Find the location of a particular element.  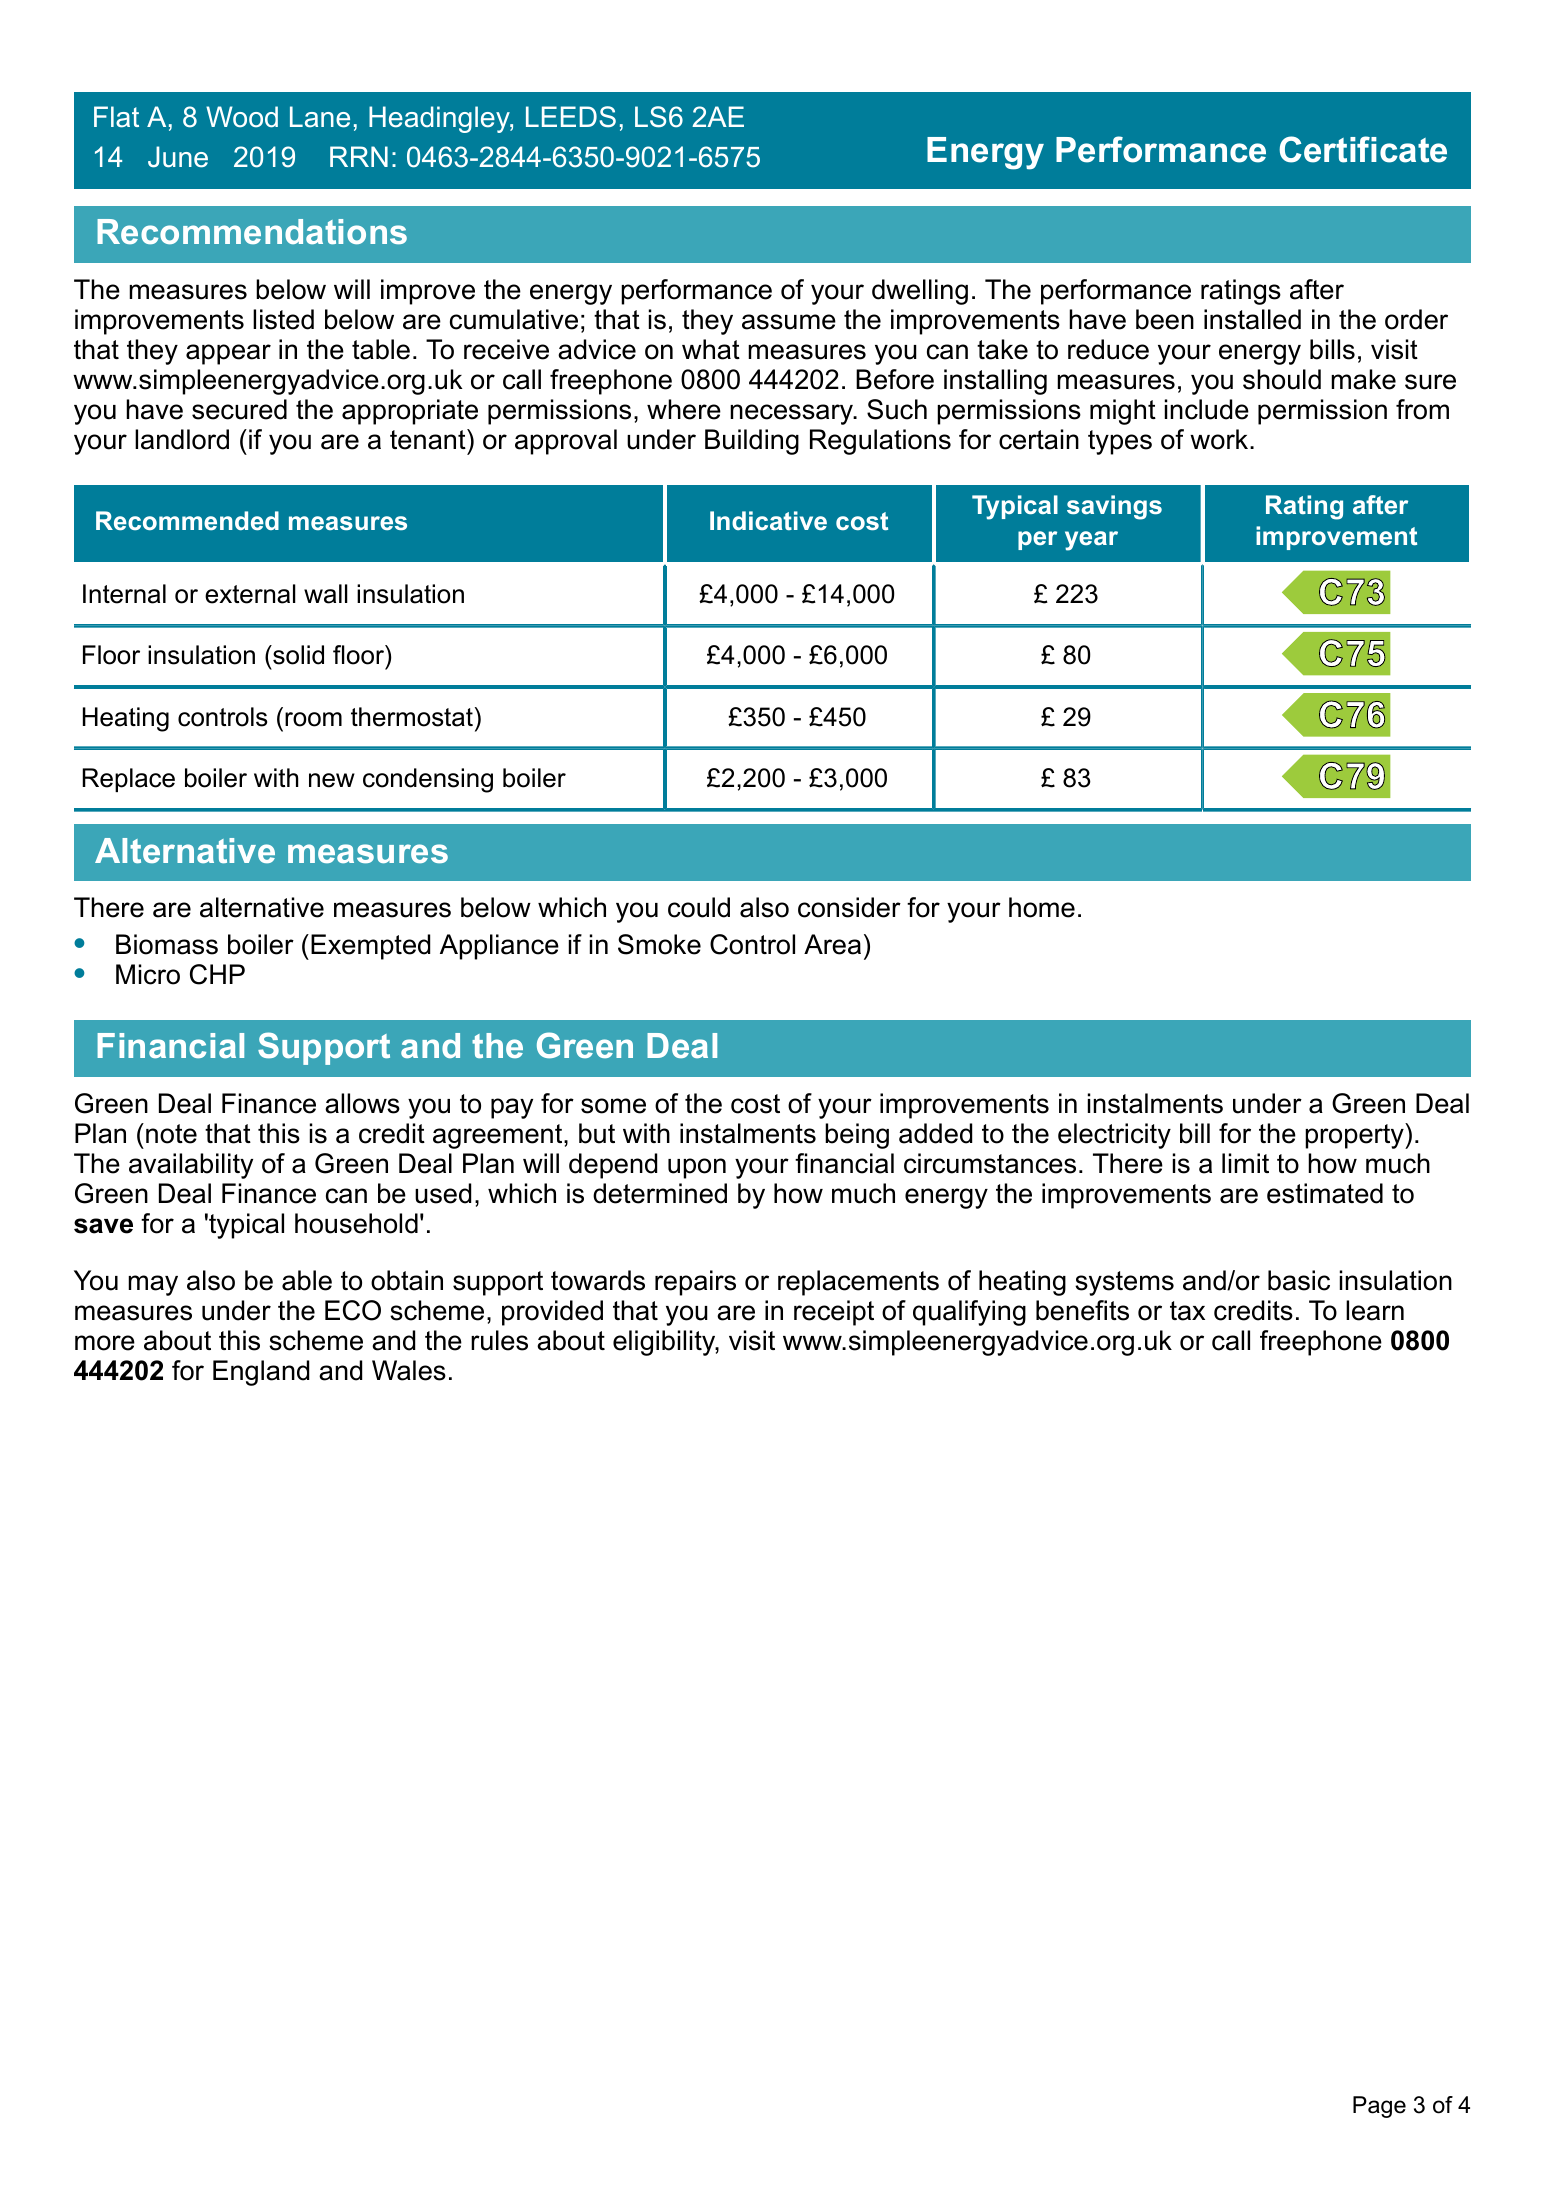

assume is located at coordinates (789, 322).
